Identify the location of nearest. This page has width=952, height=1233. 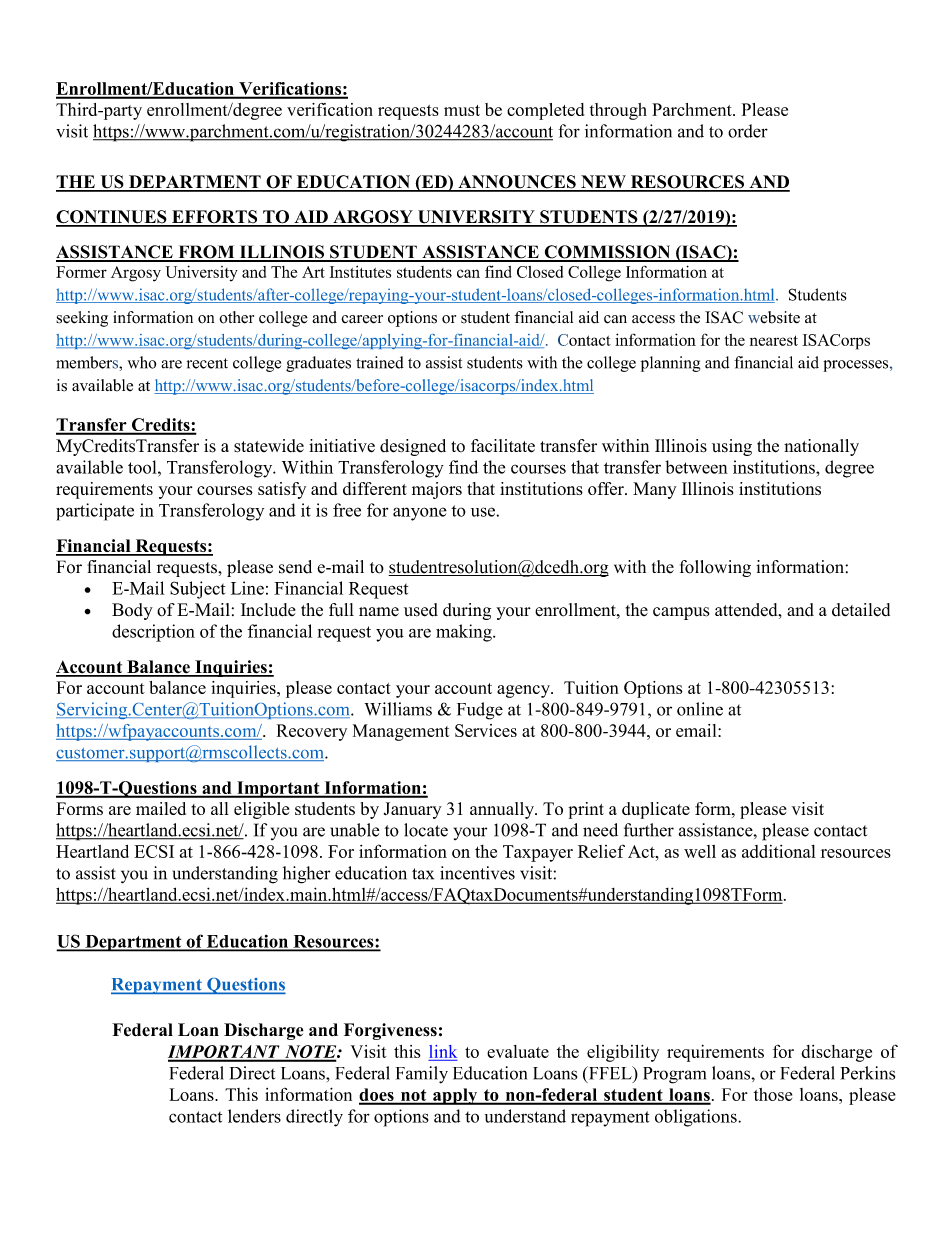
(774, 340).
